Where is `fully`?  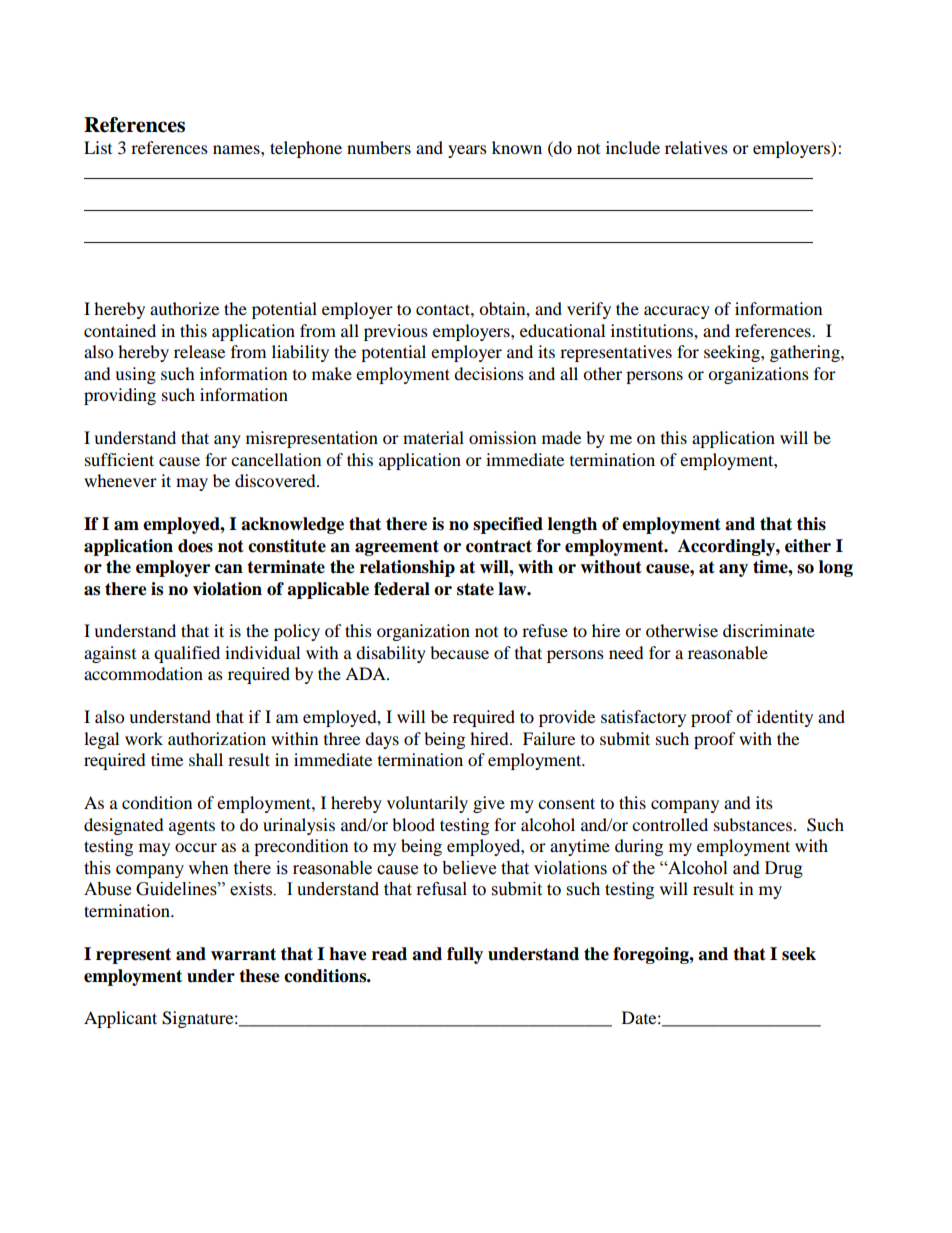 fully is located at coordinates (465, 955).
